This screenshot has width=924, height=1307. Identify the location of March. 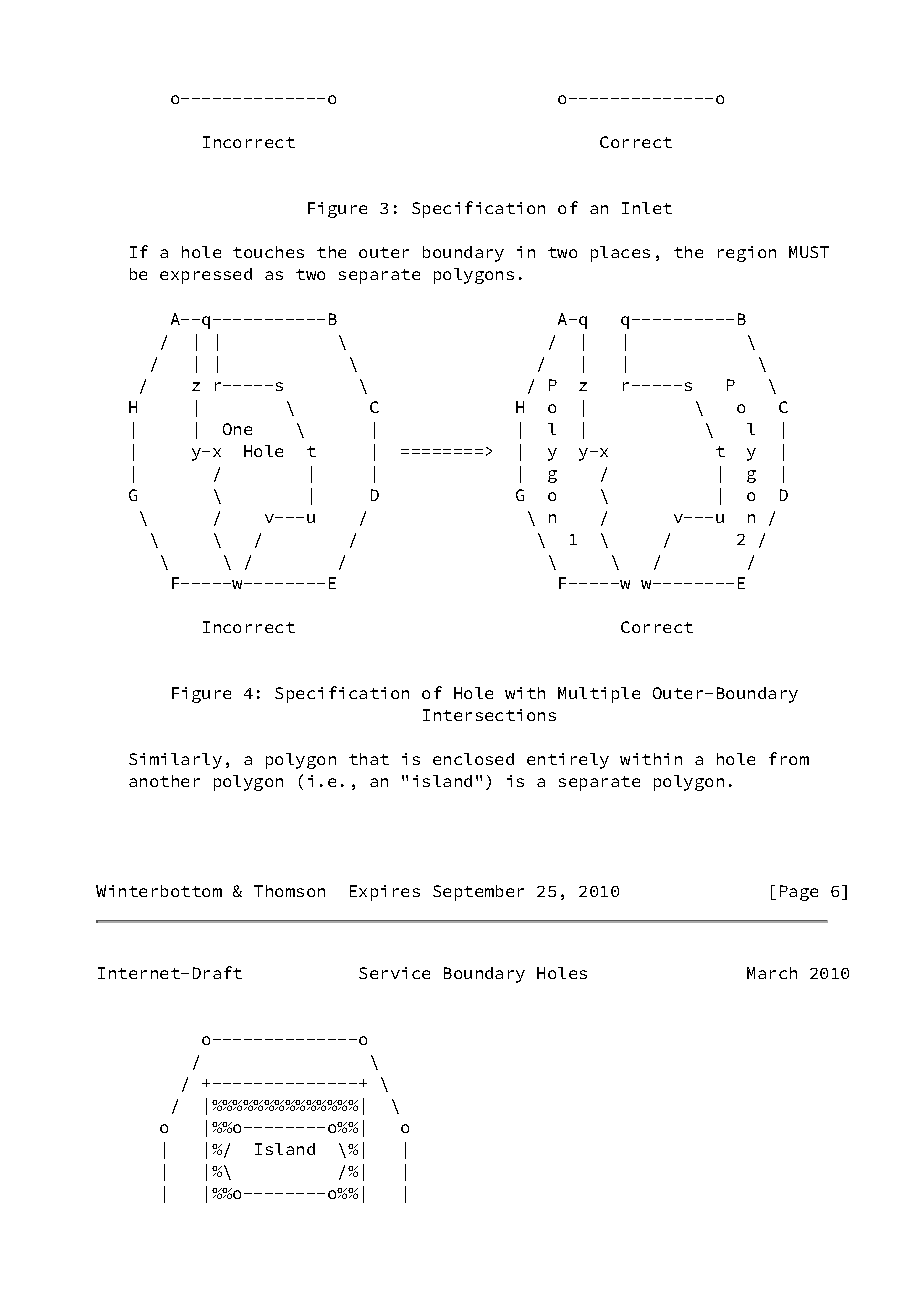
(772, 973).
